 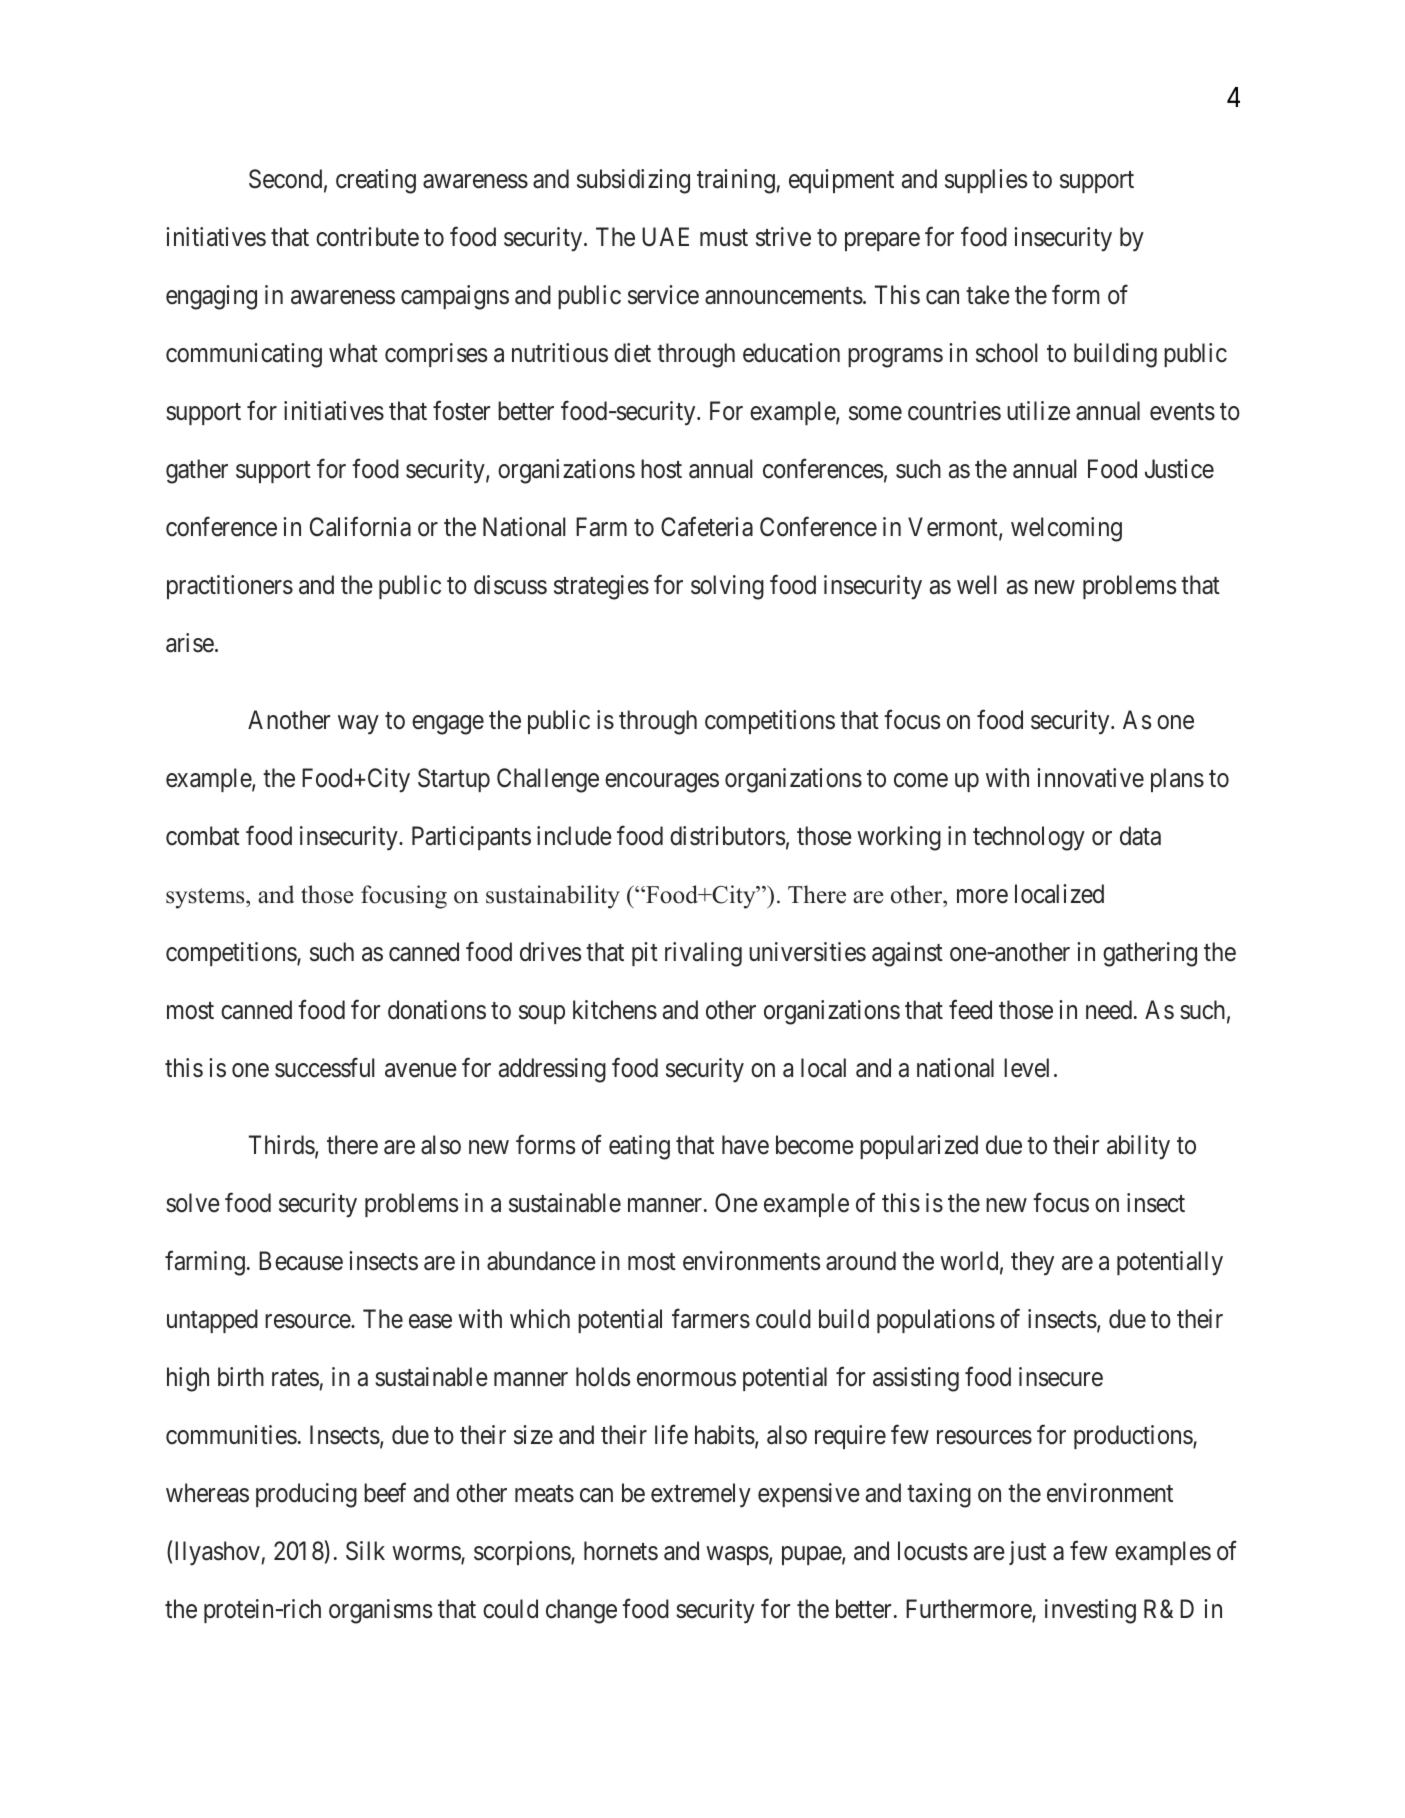 I want to click on technology, so click(x=1029, y=838).
